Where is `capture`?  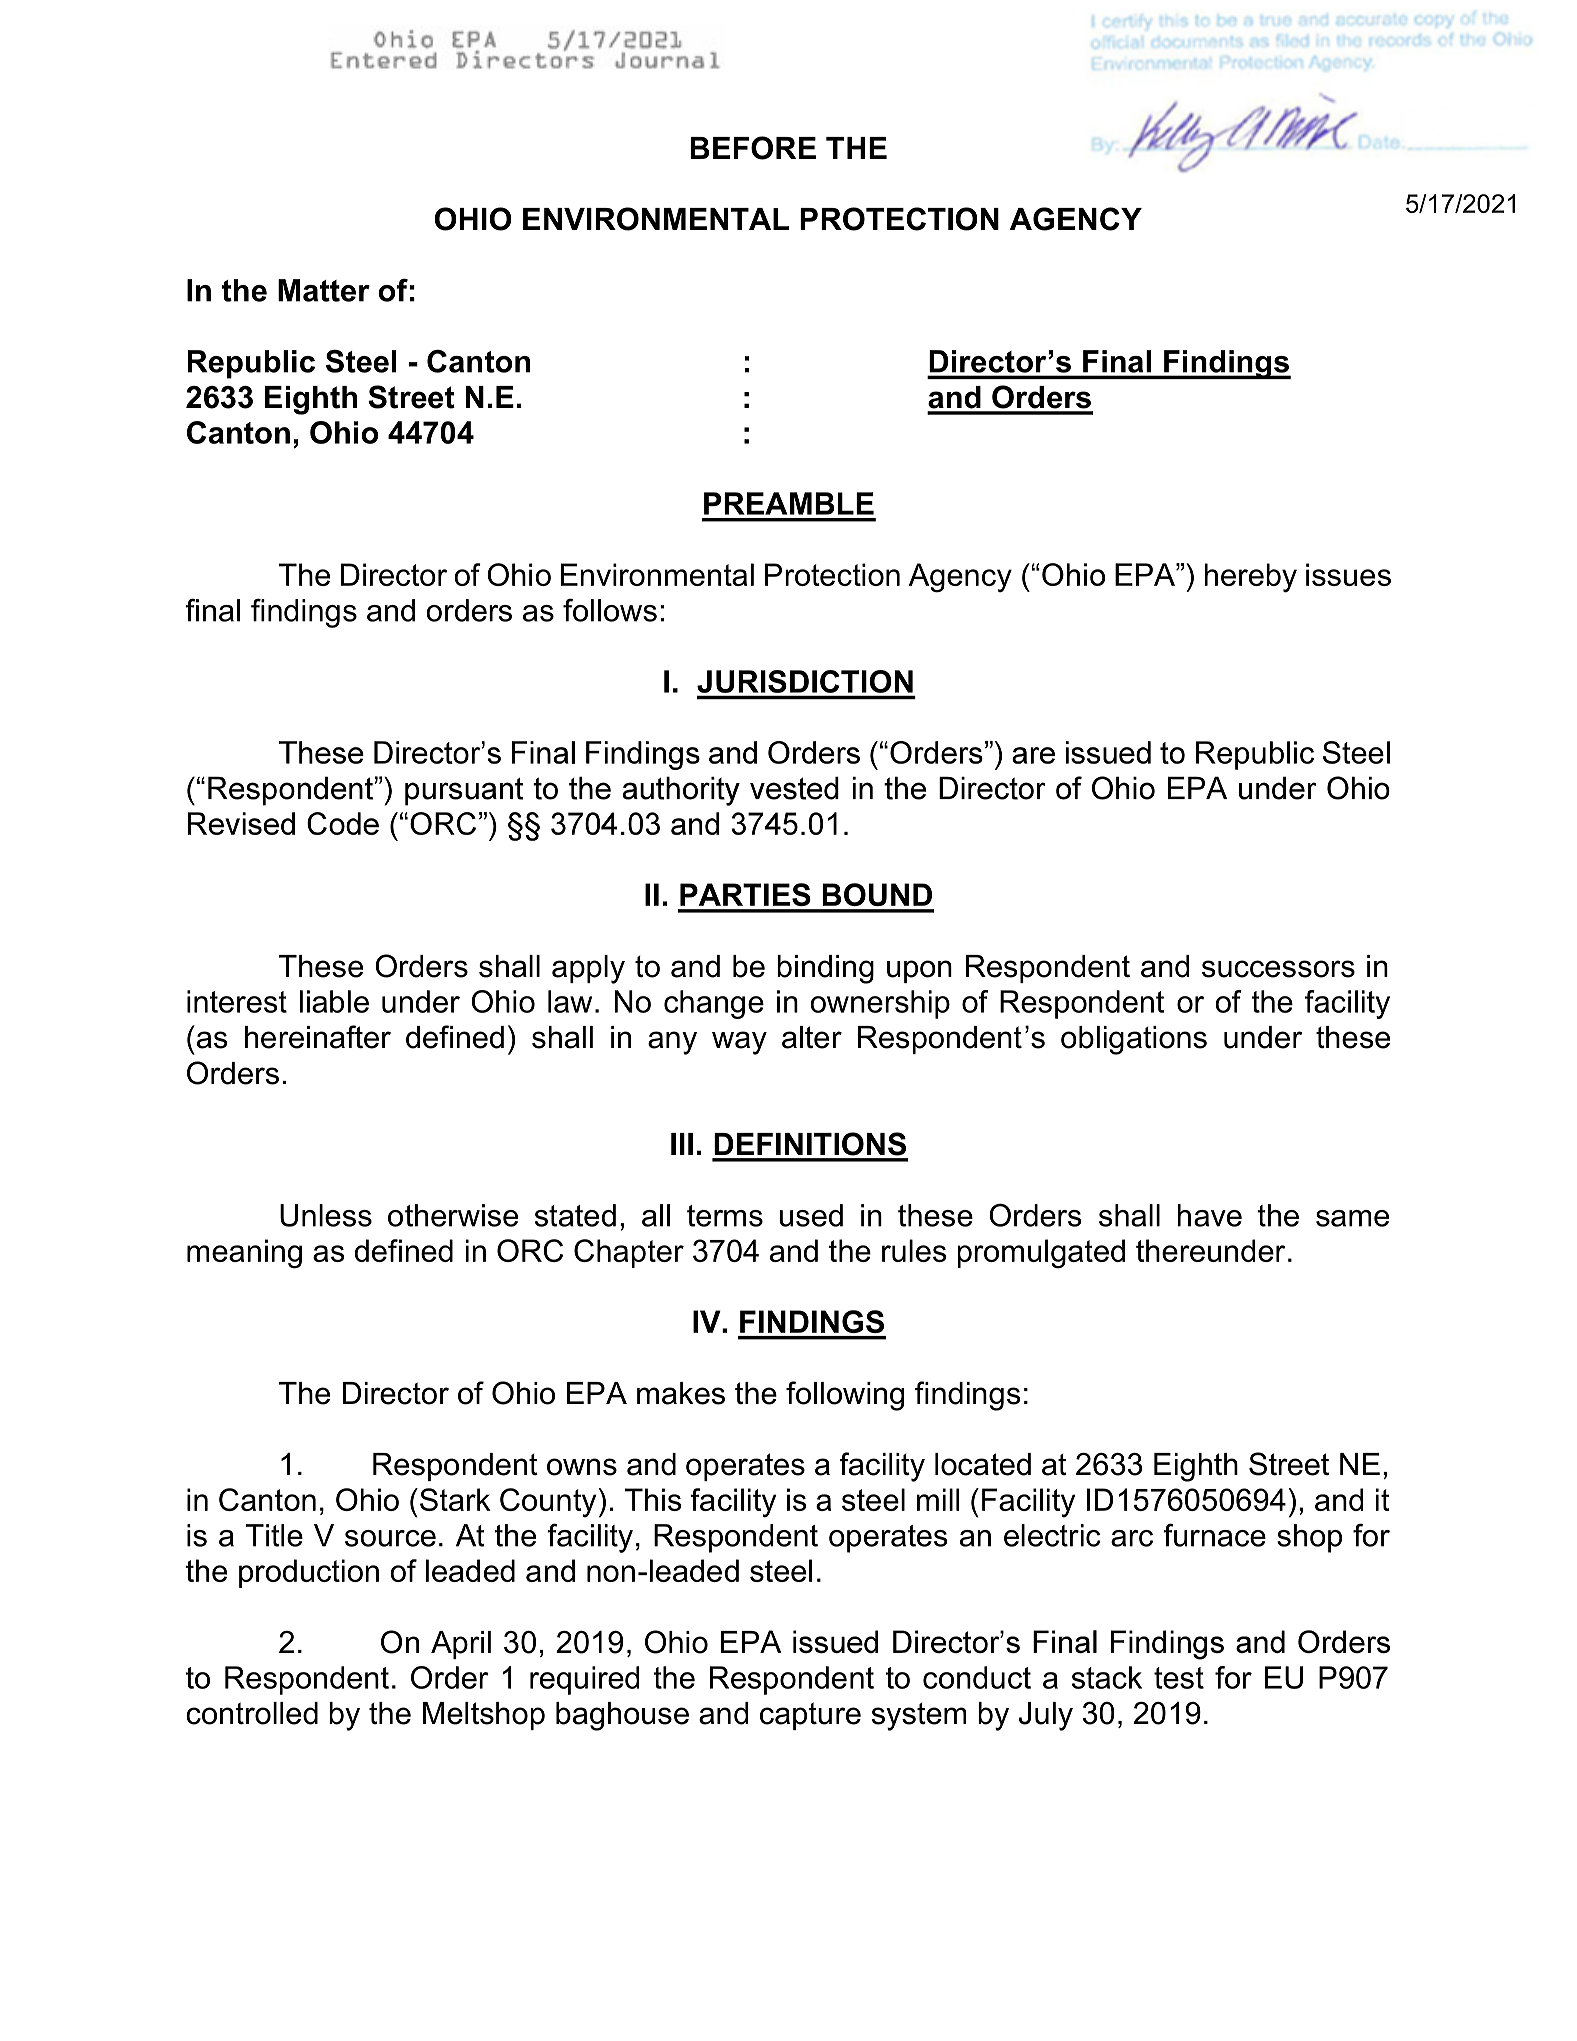 capture is located at coordinates (810, 1716).
